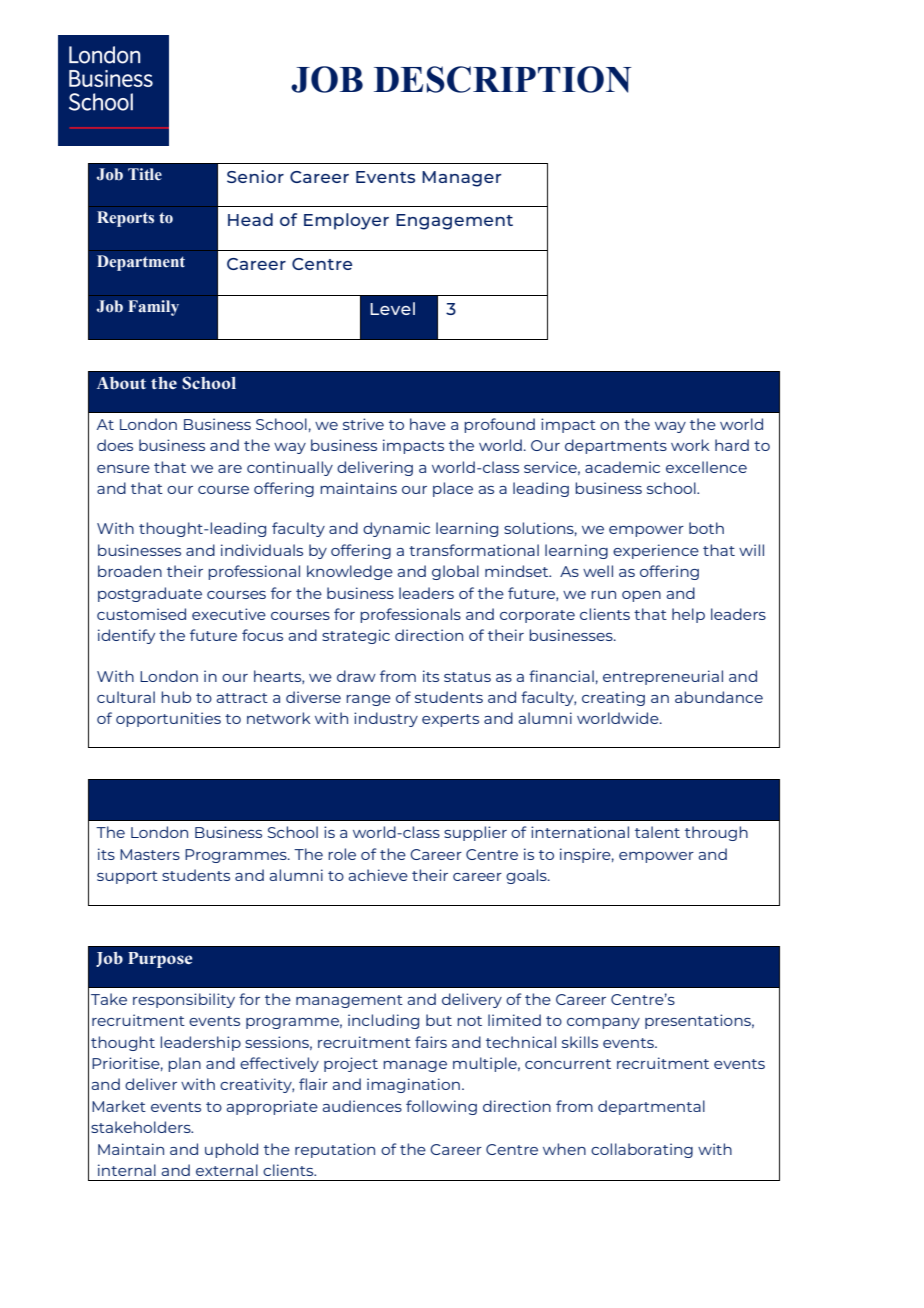 The image size is (924, 1308). Describe the element at coordinates (706, 467) in the screenshot. I see `excellence` at that location.
